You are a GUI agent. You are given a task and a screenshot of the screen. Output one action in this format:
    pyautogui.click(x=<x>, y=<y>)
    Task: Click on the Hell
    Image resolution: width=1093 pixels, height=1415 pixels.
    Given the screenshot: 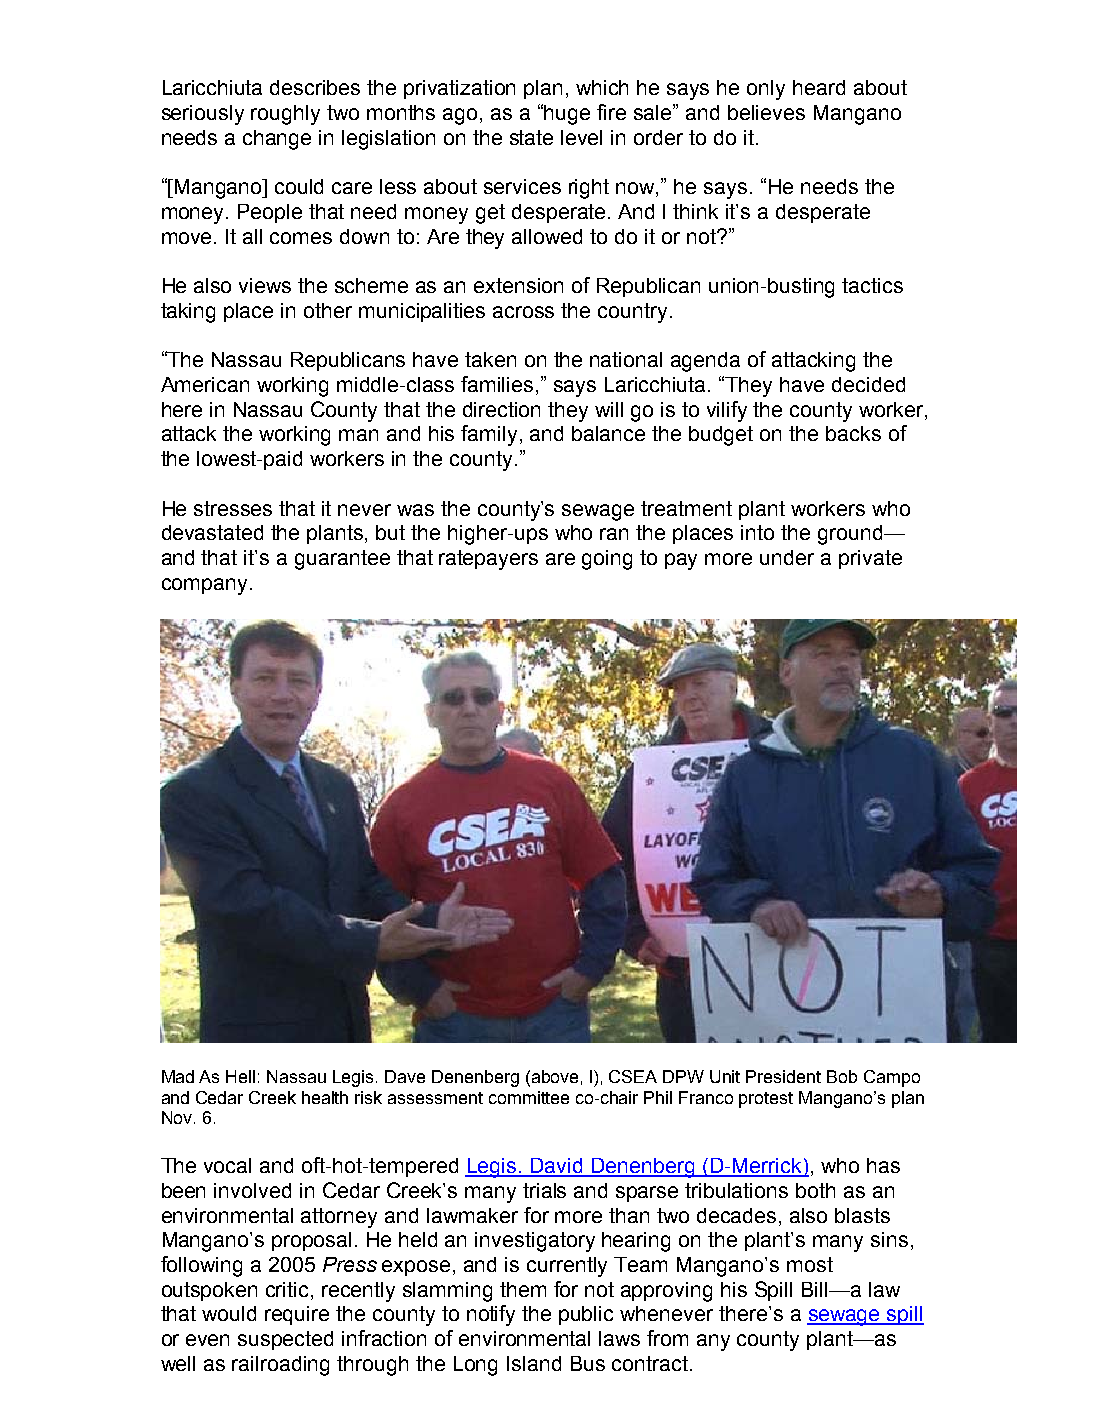 What is the action you would take?
    pyautogui.click(x=240, y=1076)
